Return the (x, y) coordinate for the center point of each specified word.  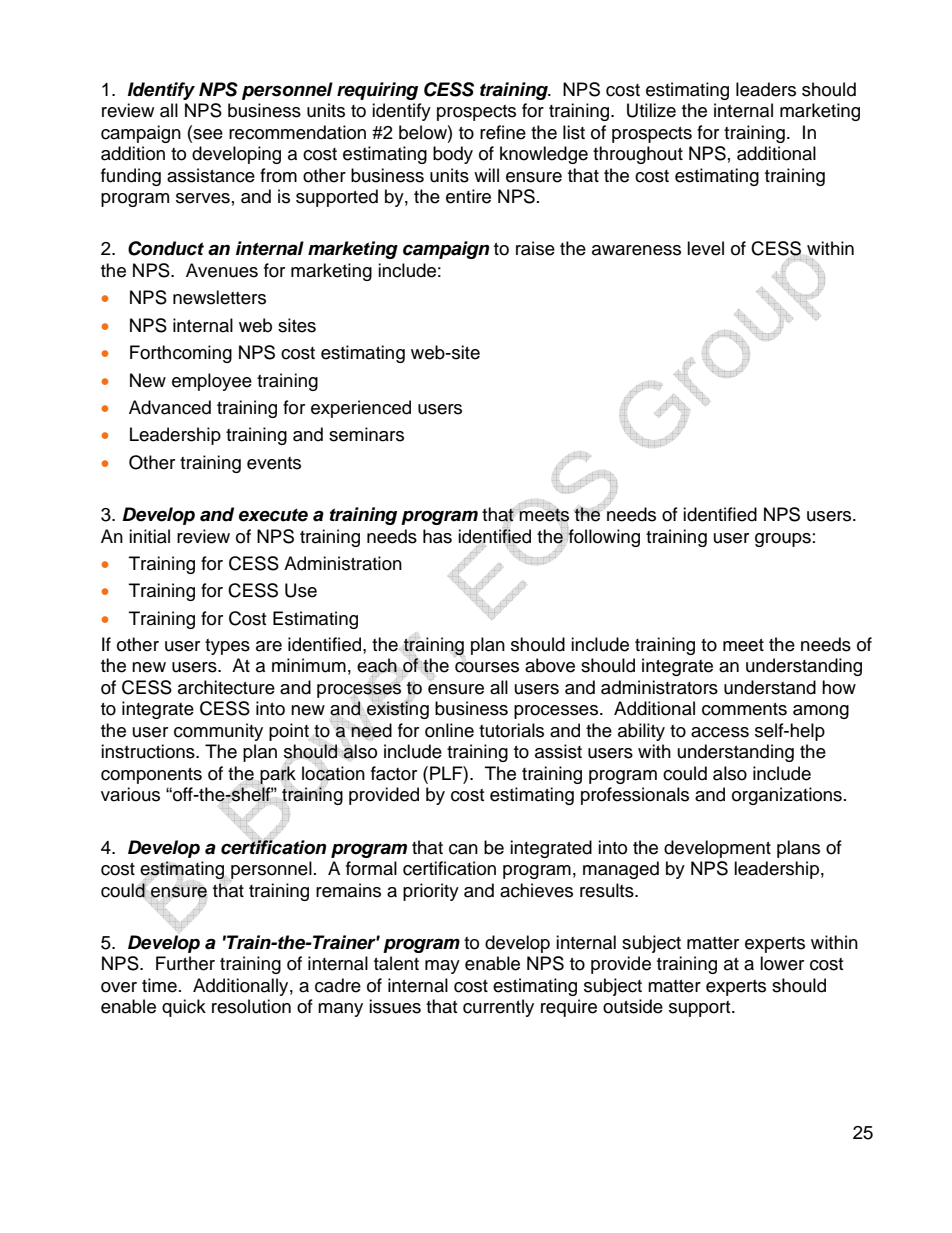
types (227, 647)
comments (744, 709)
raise (535, 248)
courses (487, 667)
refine (503, 132)
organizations (787, 796)
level (705, 248)
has (437, 536)
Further (185, 963)
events (274, 463)
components (151, 776)
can (463, 849)
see (207, 133)
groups (783, 540)
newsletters (219, 297)
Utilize (651, 110)
